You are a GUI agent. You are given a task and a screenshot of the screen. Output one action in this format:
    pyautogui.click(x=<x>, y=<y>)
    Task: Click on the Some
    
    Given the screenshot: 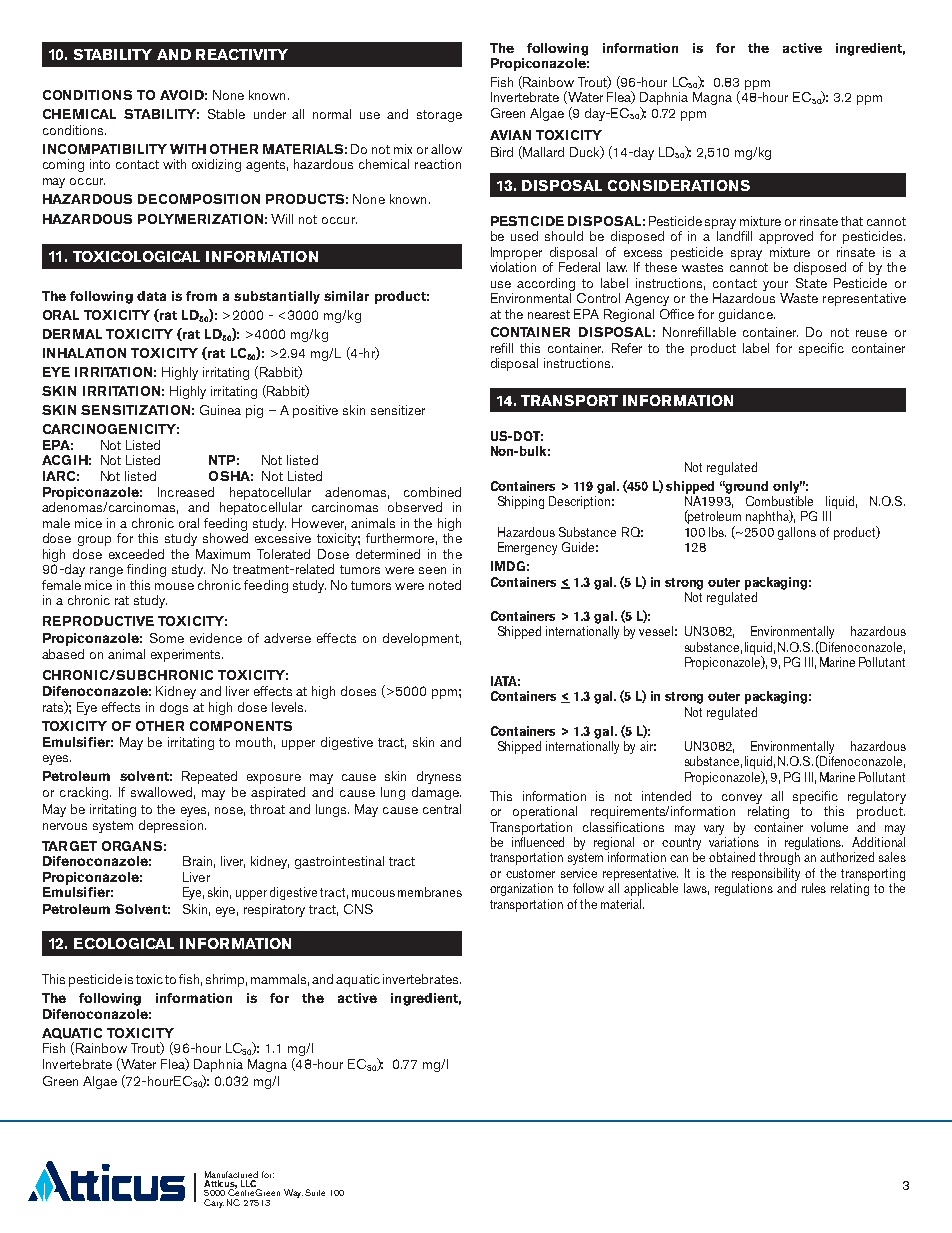 What is the action you would take?
    pyautogui.click(x=167, y=638)
